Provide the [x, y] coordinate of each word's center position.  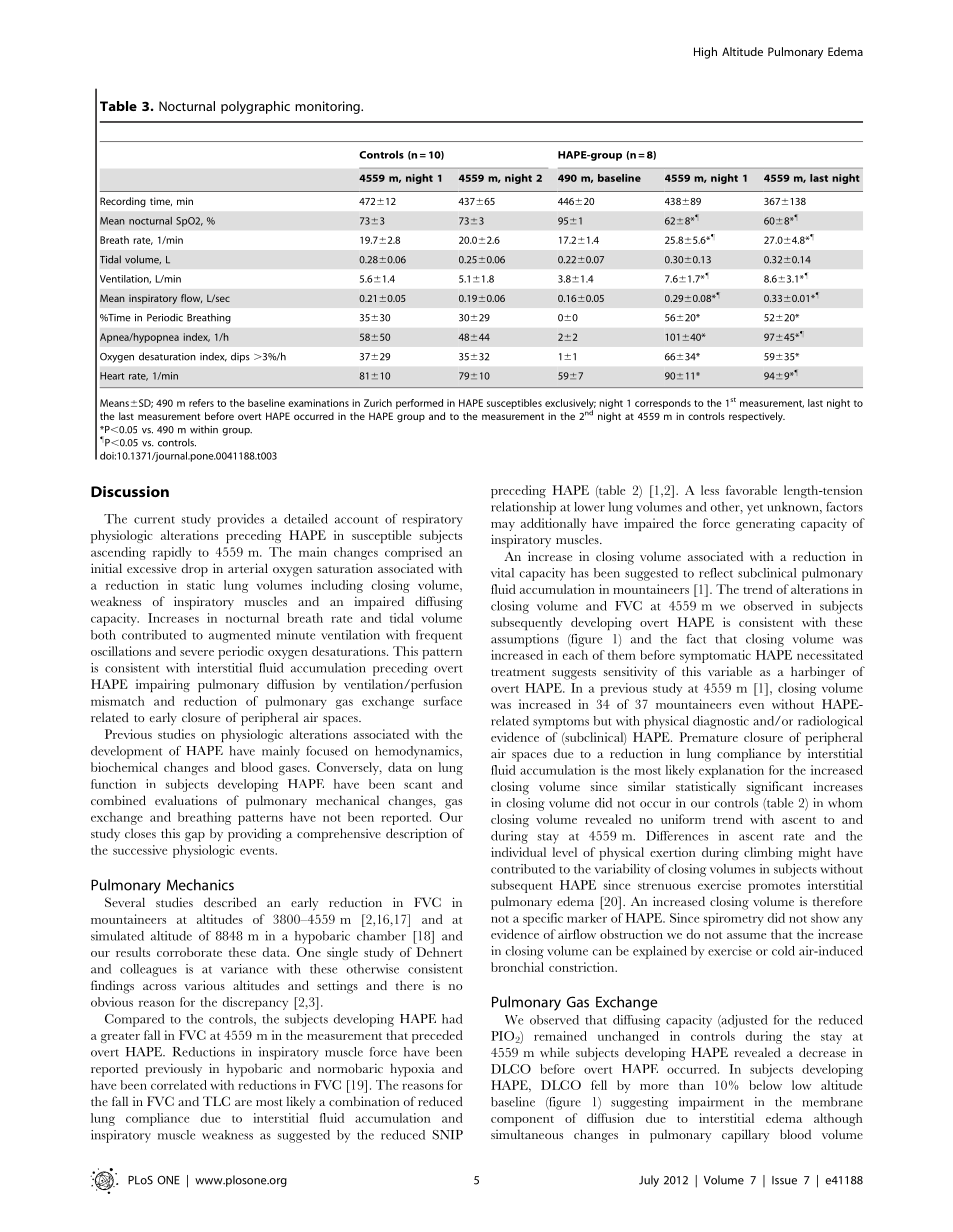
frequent [439, 636]
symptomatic [715, 656]
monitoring [328, 107]
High [705, 53]
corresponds [663, 404]
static [201, 585]
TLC [216, 1101]
